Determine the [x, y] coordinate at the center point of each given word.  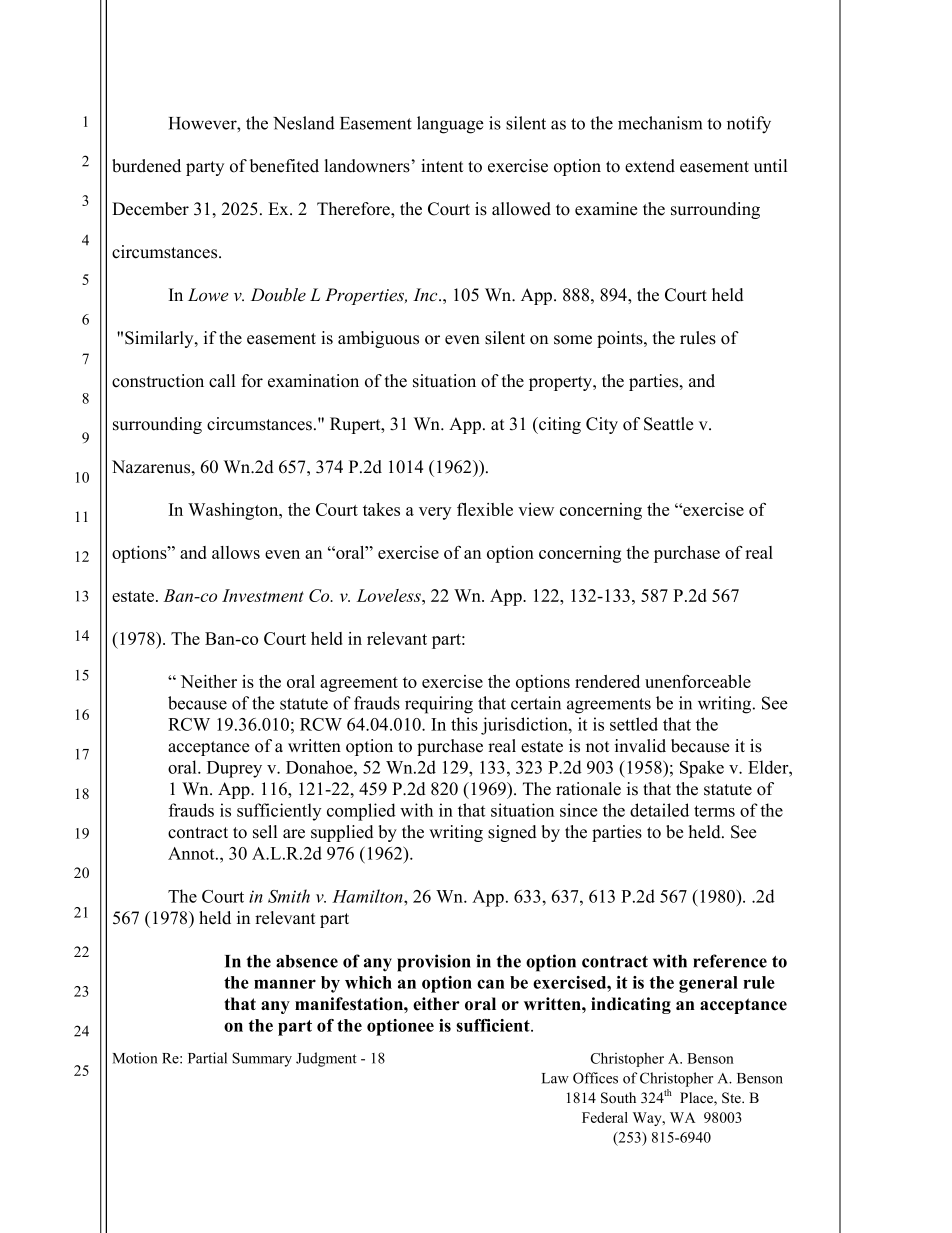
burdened [146, 166]
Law [555, 1078]
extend [650, 166]
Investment [263, 595]
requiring [439, 705]
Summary [262, 1059]
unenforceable [698, 681]
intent [442, 166]
